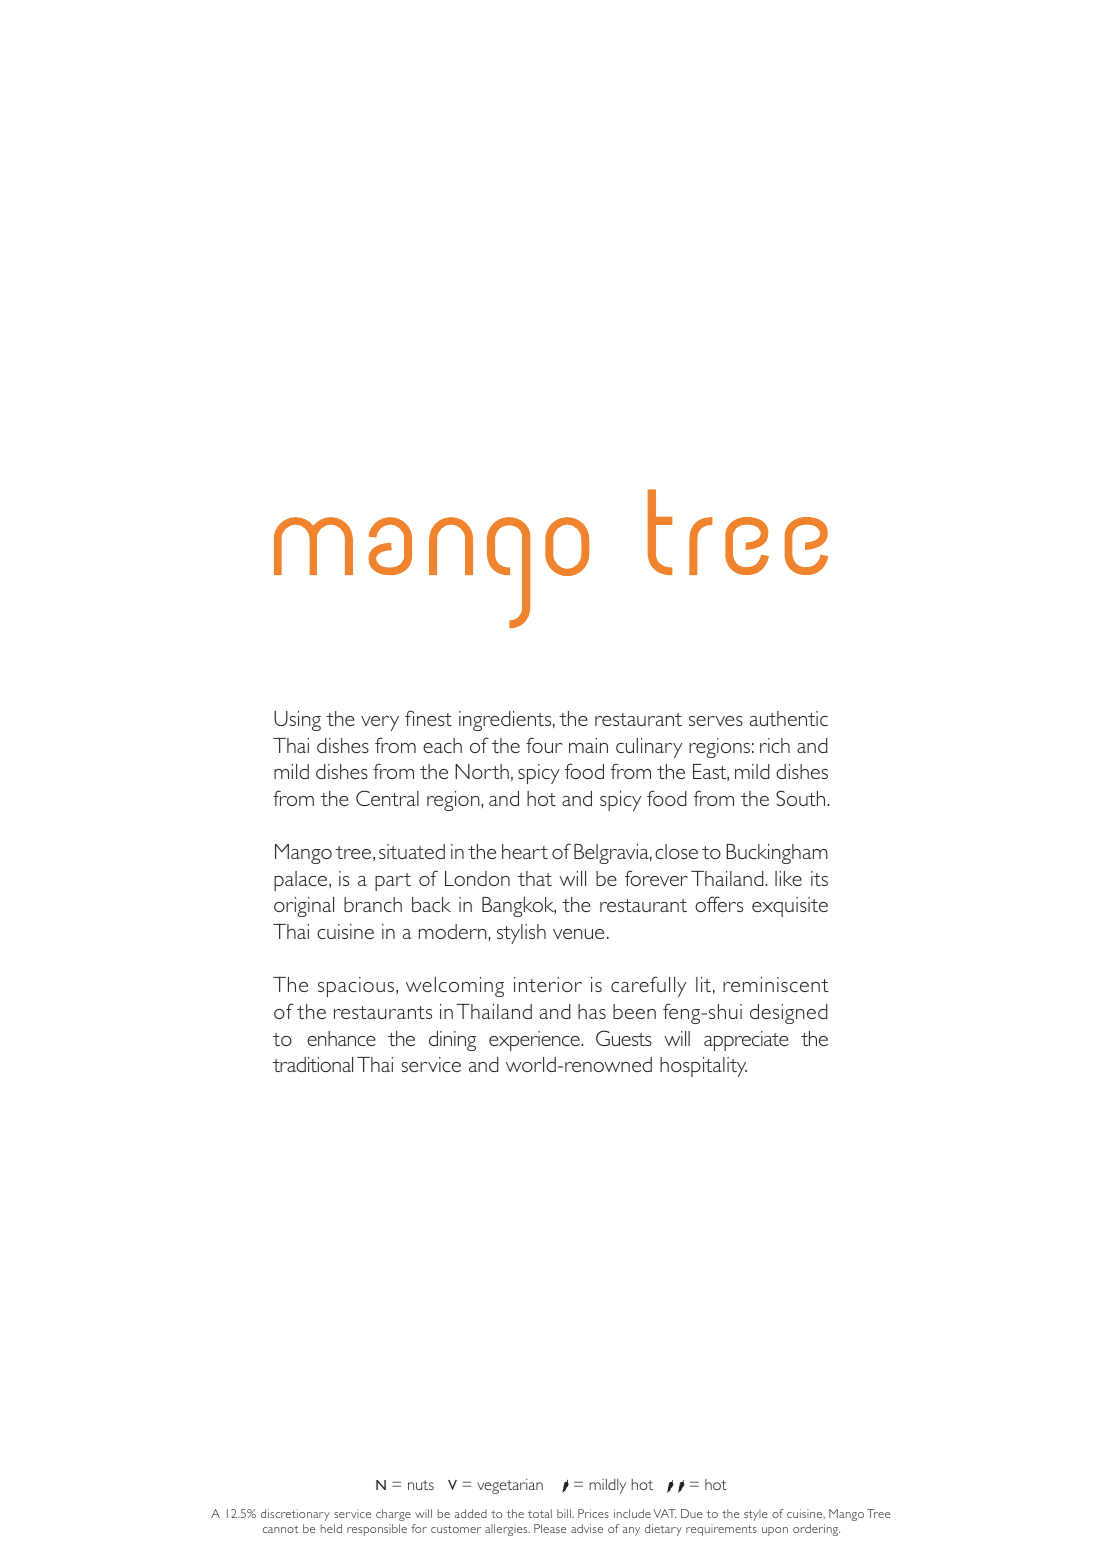 This document has height=1558, width=1102. Describe the element at coordinates (624, 1038) in the document. I see `Guests` at that location.
